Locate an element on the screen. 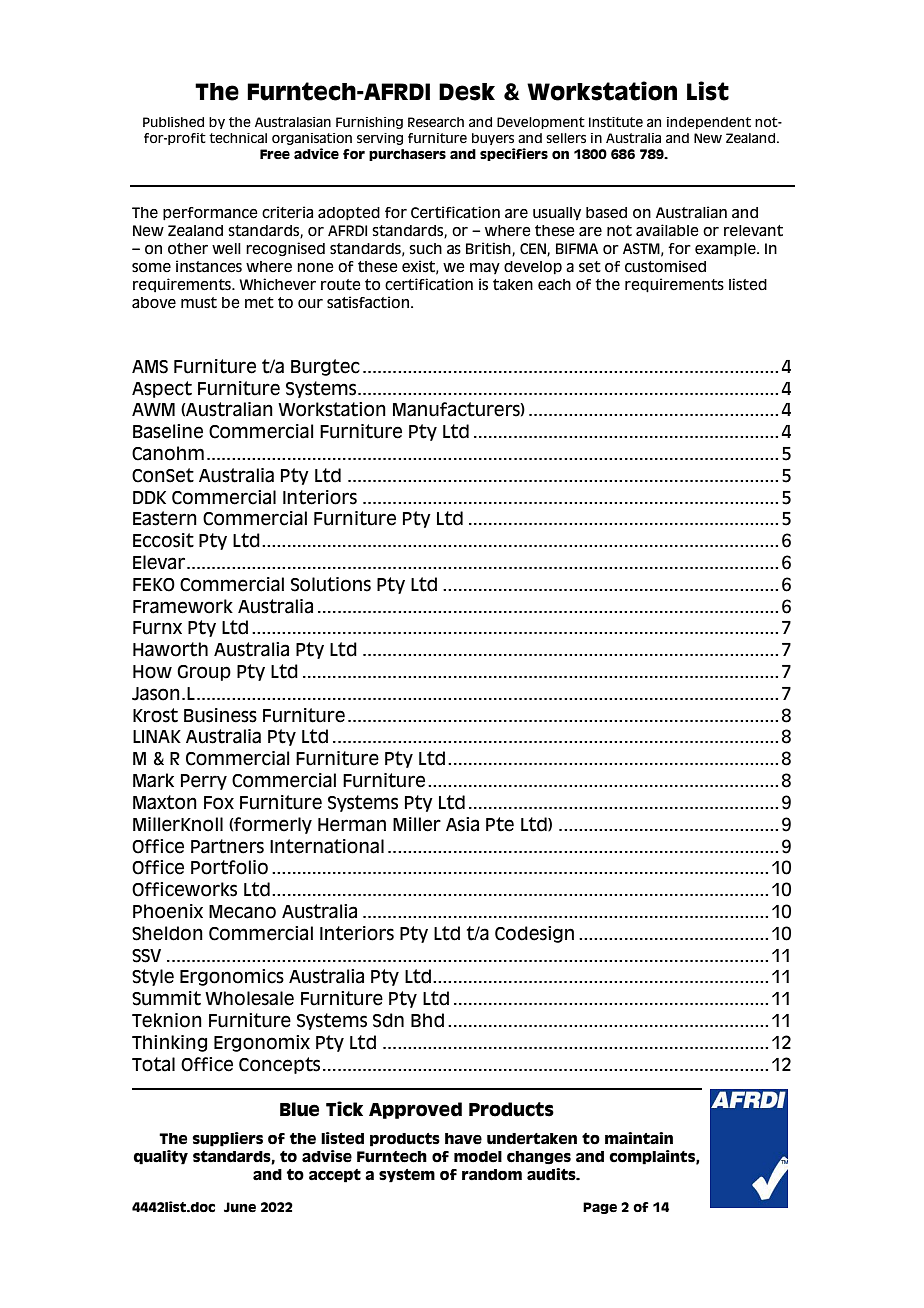 The height and width of the screenshot is (1308, 924). Research is located at coordinates (436, 122).
